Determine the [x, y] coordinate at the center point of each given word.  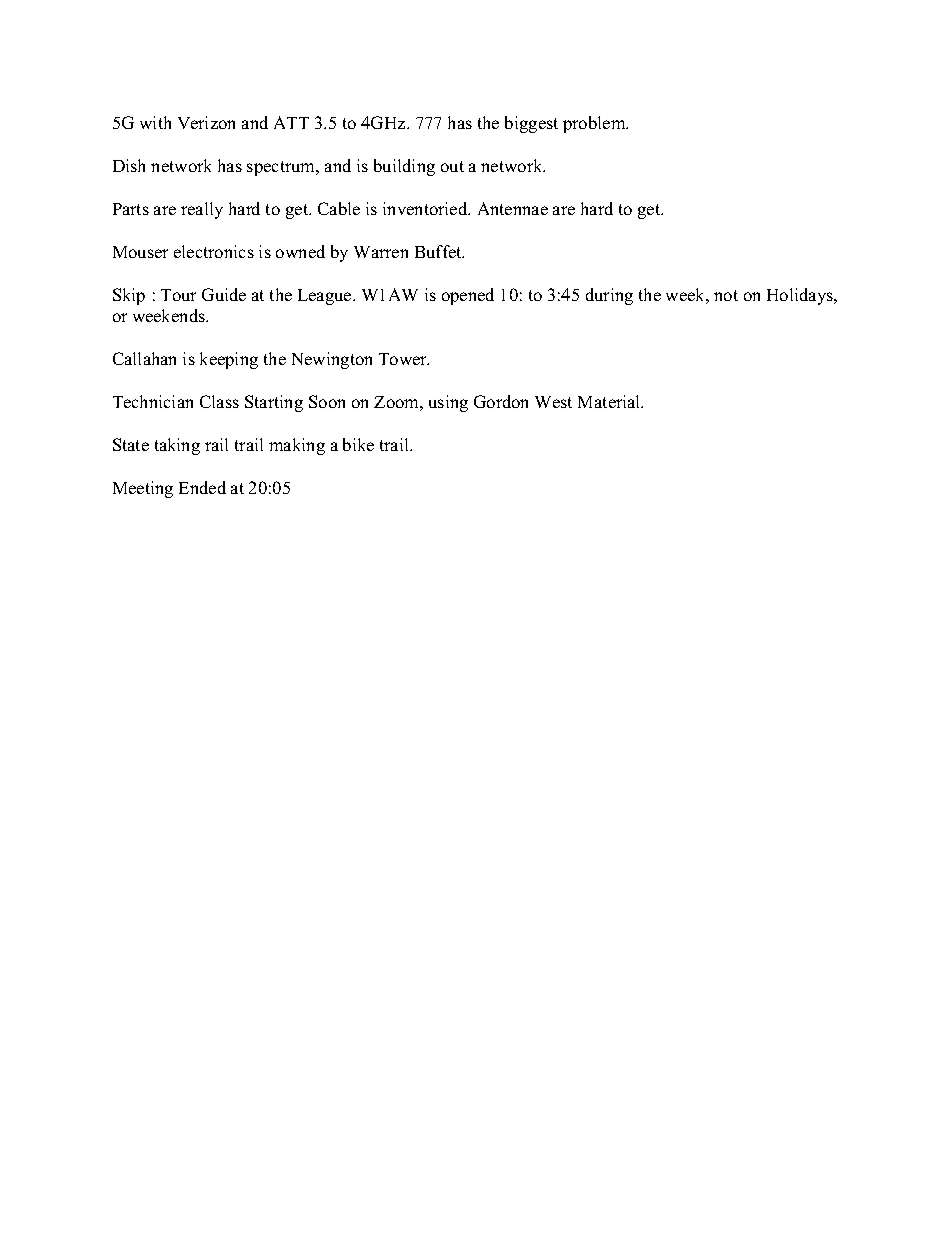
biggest [531, 124]
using [448, 403]
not [726, 295]
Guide [224, 294]
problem [595, 124]
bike [358, 444]
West [553, 402]
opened [468, 296]
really [202, 210]
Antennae [513, 208]
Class [219, 401]
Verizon [206, 122]
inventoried [426, 208]
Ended [202, 487]
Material [610, 401]
